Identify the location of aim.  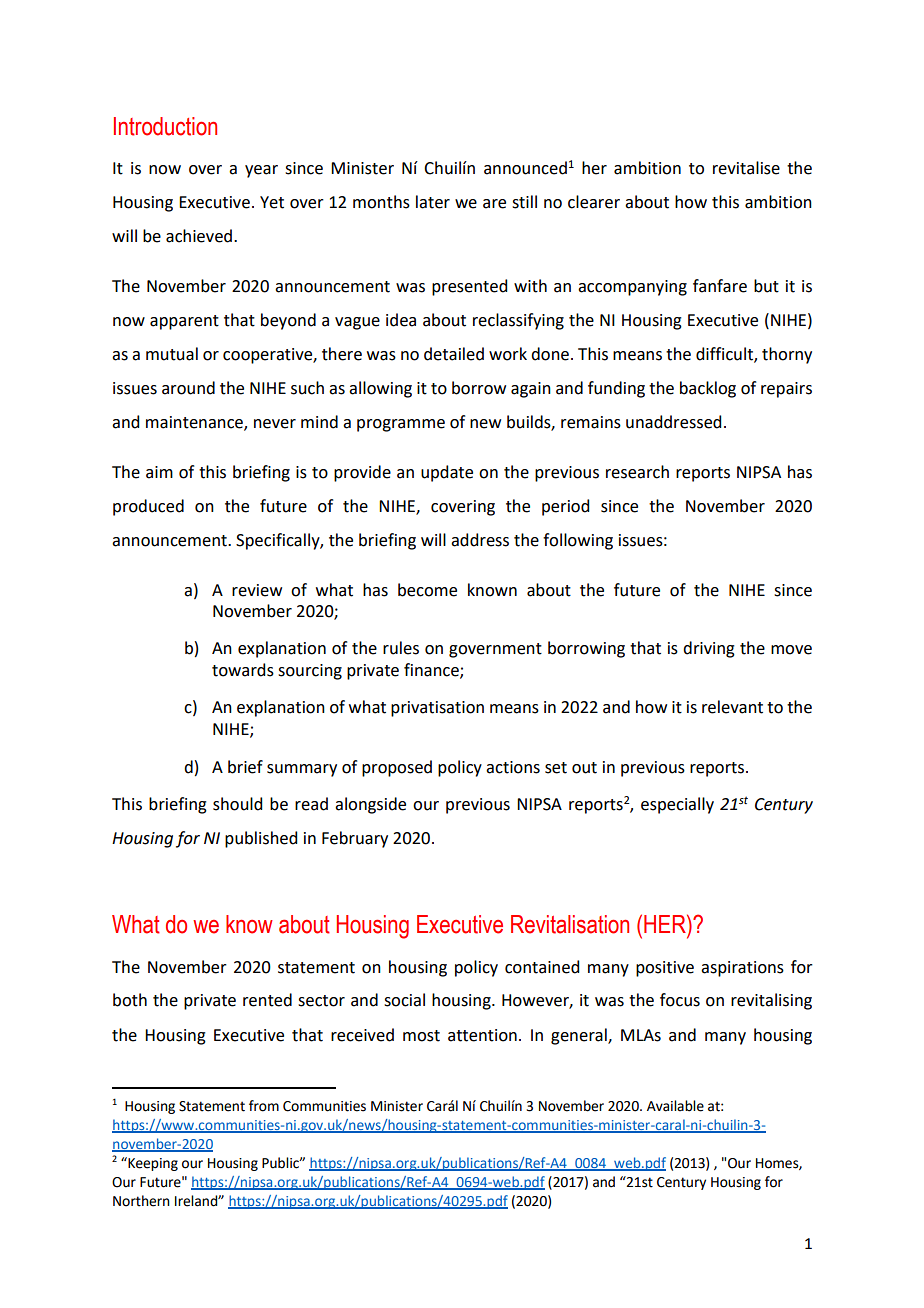
(159, 472).
